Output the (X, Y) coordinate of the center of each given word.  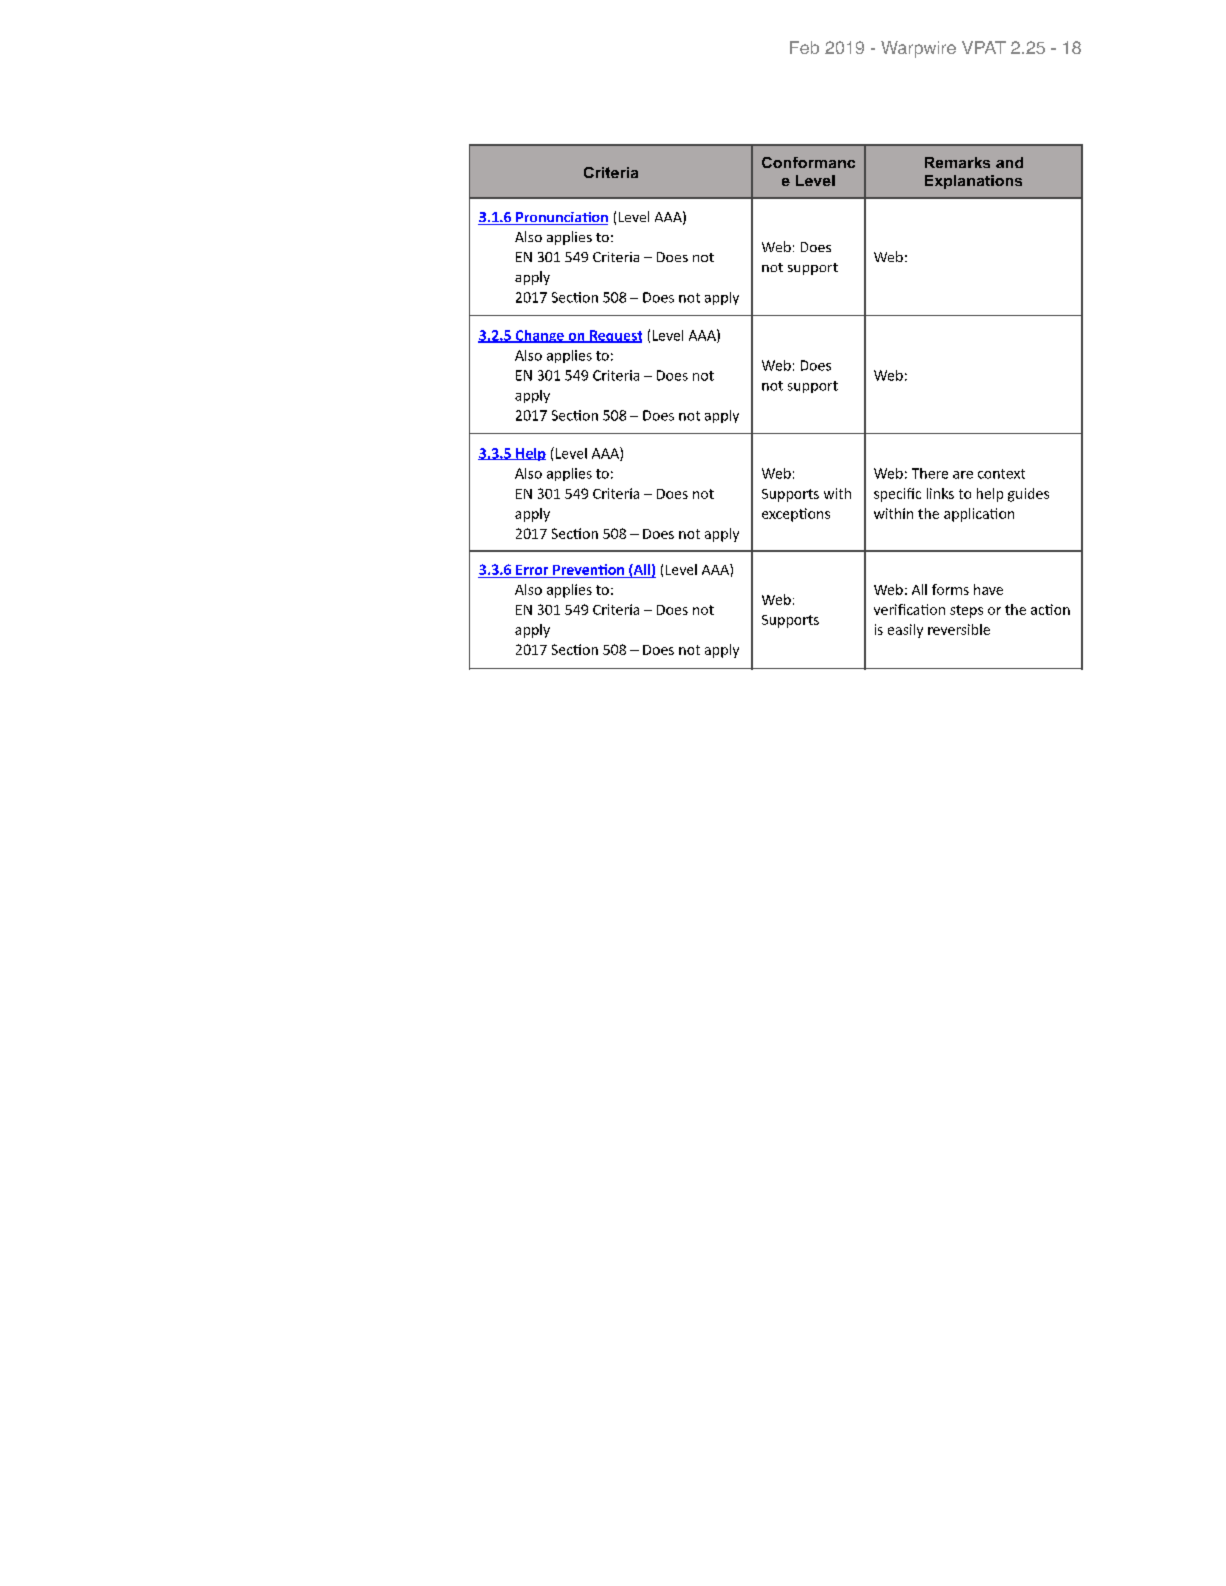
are (963, 475)
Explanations (973, 182)
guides (1028, 495)
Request (615, 336)
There (930, 473)
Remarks (957, 162)
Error (532, 570)
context (1001, 474)
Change (539, 336)
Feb (804, 47)
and (1009, 162)
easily (905, 631)
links (940, 493)
